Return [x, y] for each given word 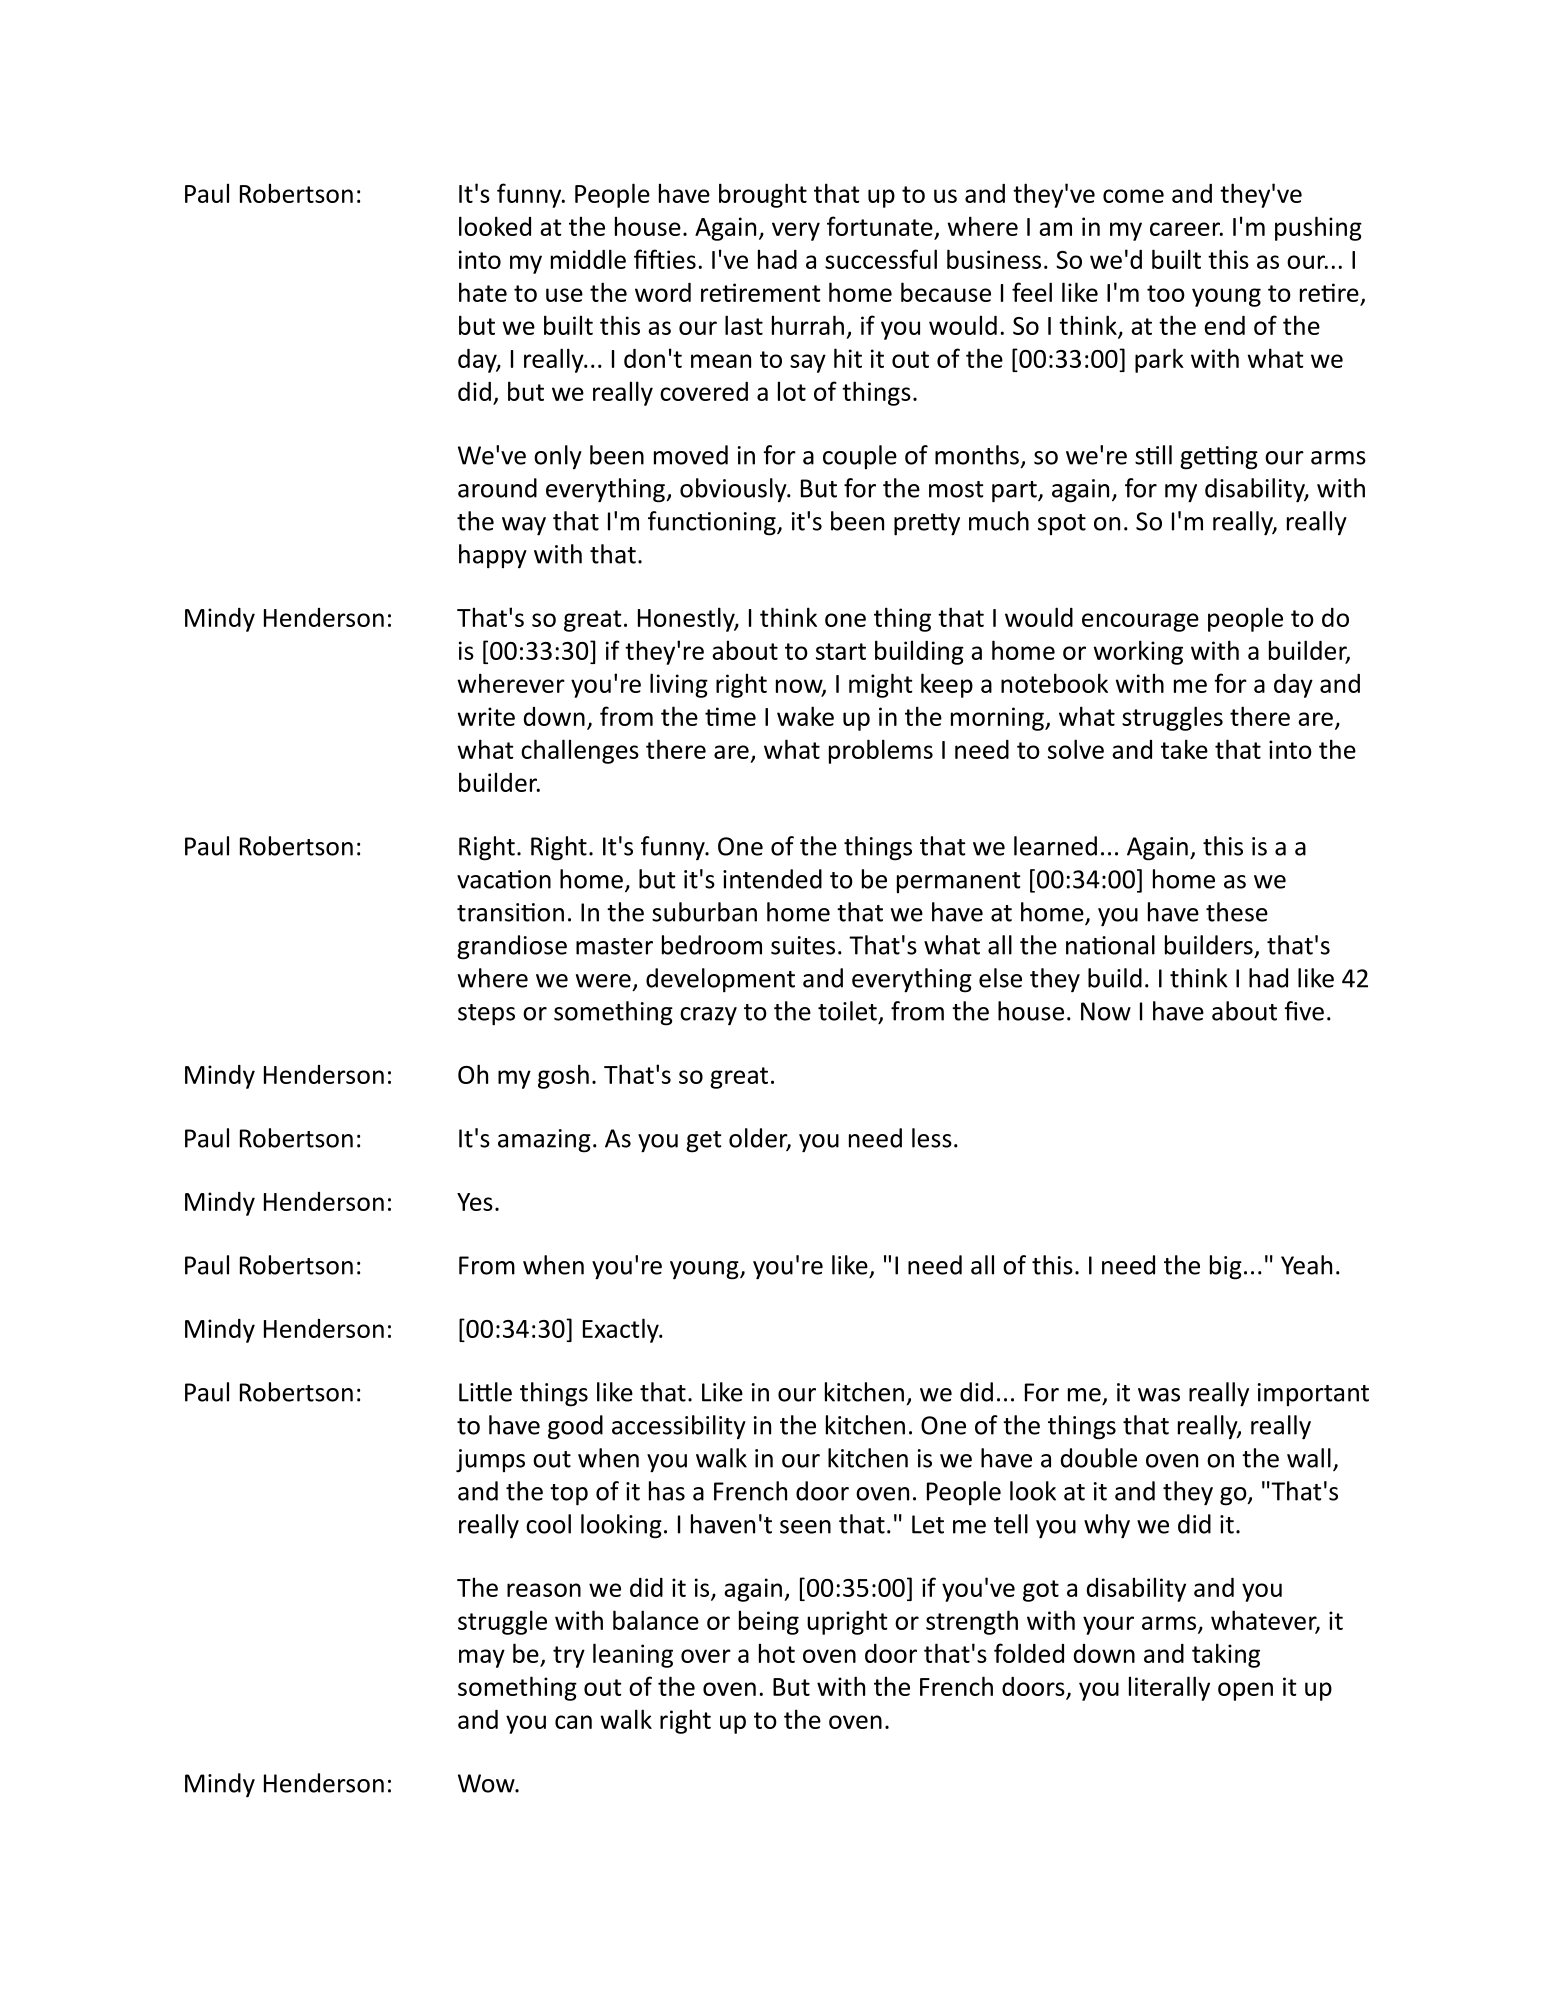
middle [588, 259]
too [1166, 293]
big [1226, 1267]
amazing [544, 1141]
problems [881, 751]
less [932, 1138]
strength [972, 1622]
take [1184, 749]
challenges [580, 751]
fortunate [880, 226]
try [569, 1657]
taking [1226, 1655]
